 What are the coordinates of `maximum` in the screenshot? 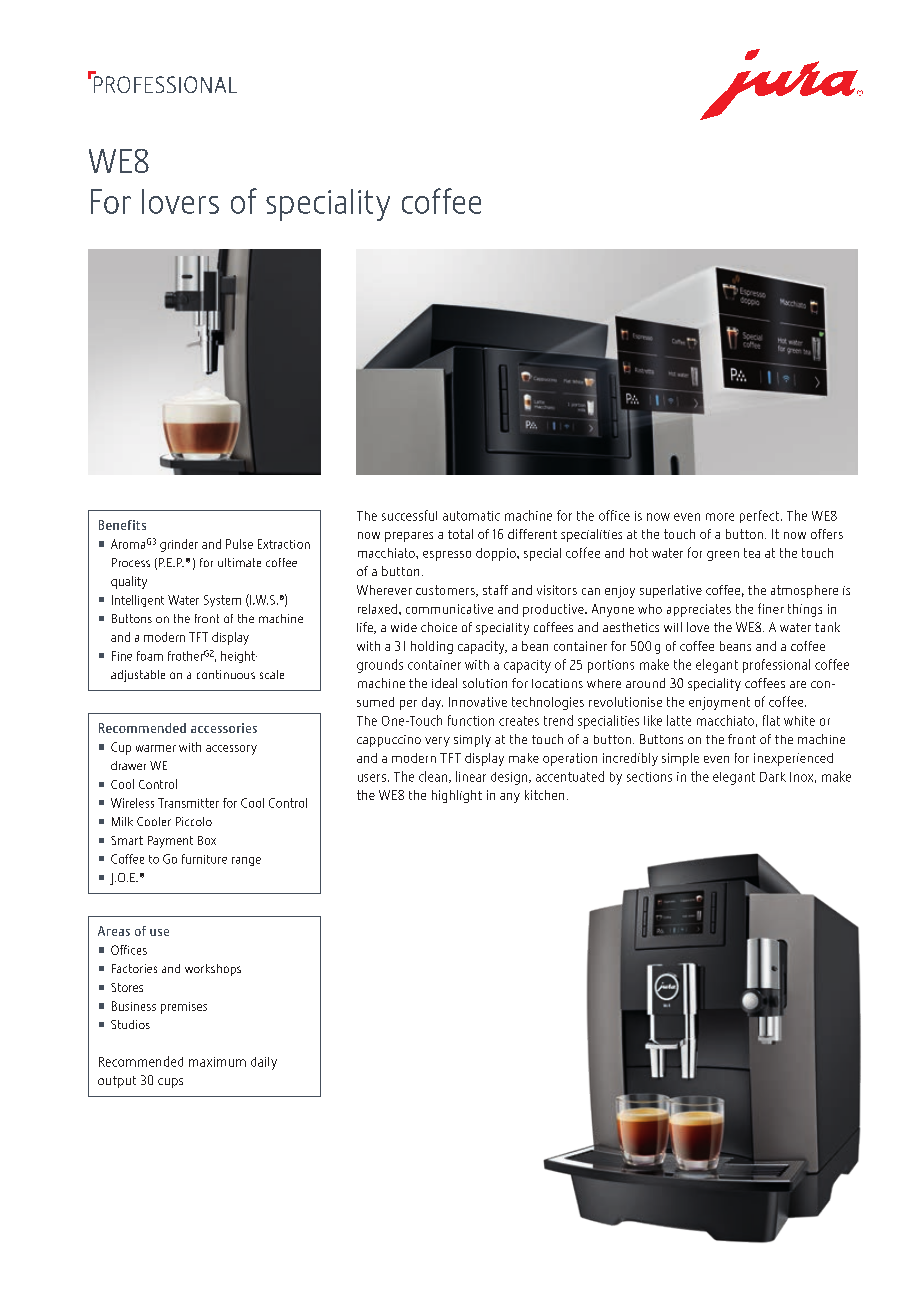 It's located at (217, 1062).
